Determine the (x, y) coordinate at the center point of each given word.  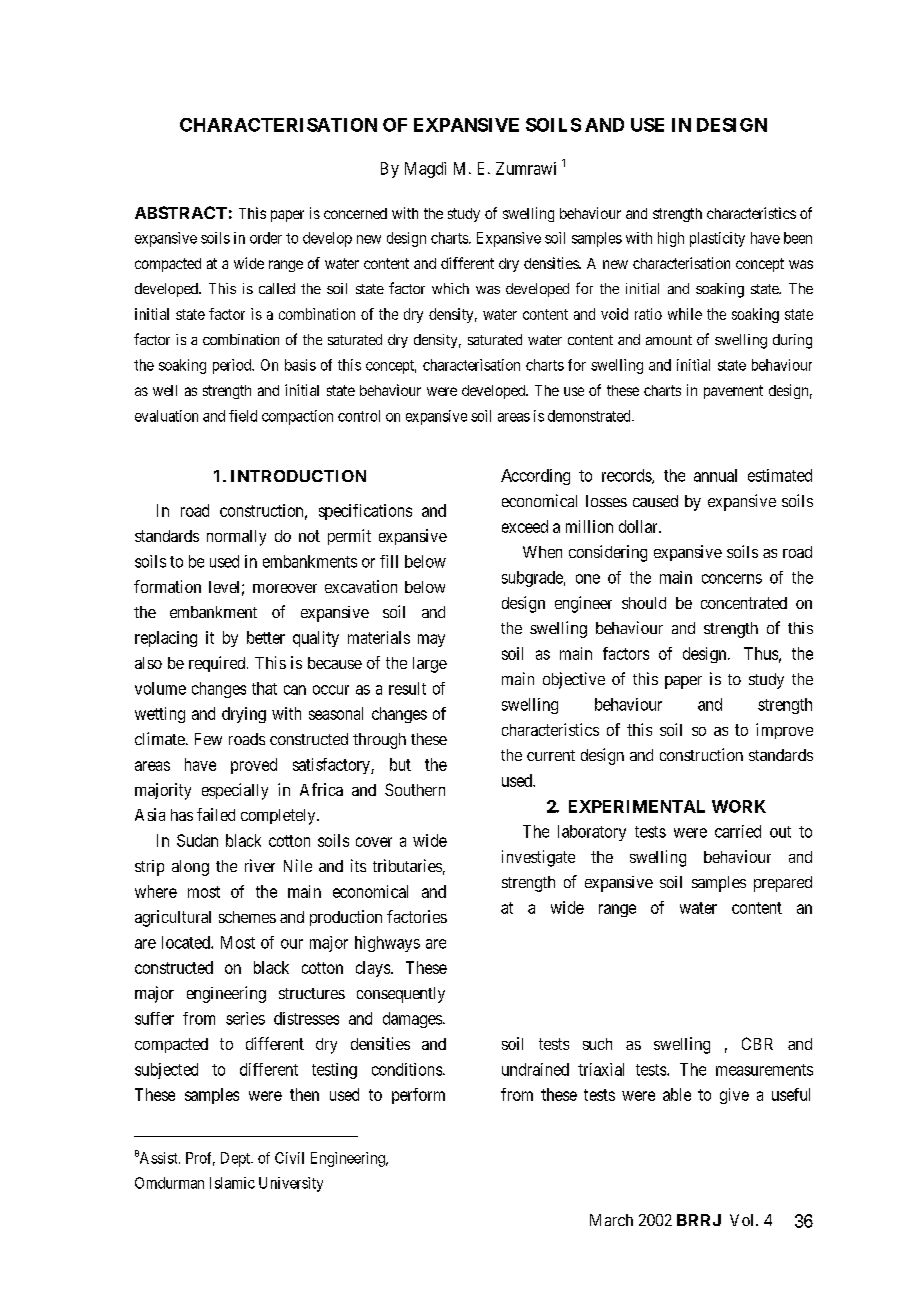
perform (418, 1096)
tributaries (407, 865)
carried (738, 831)
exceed (525, 526)
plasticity (717, 239)
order (266, 238)
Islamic (232, 1183)
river (260, 865)
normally (236, 538)
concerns (732, 579)
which (450, 288)
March (611, 1220)
